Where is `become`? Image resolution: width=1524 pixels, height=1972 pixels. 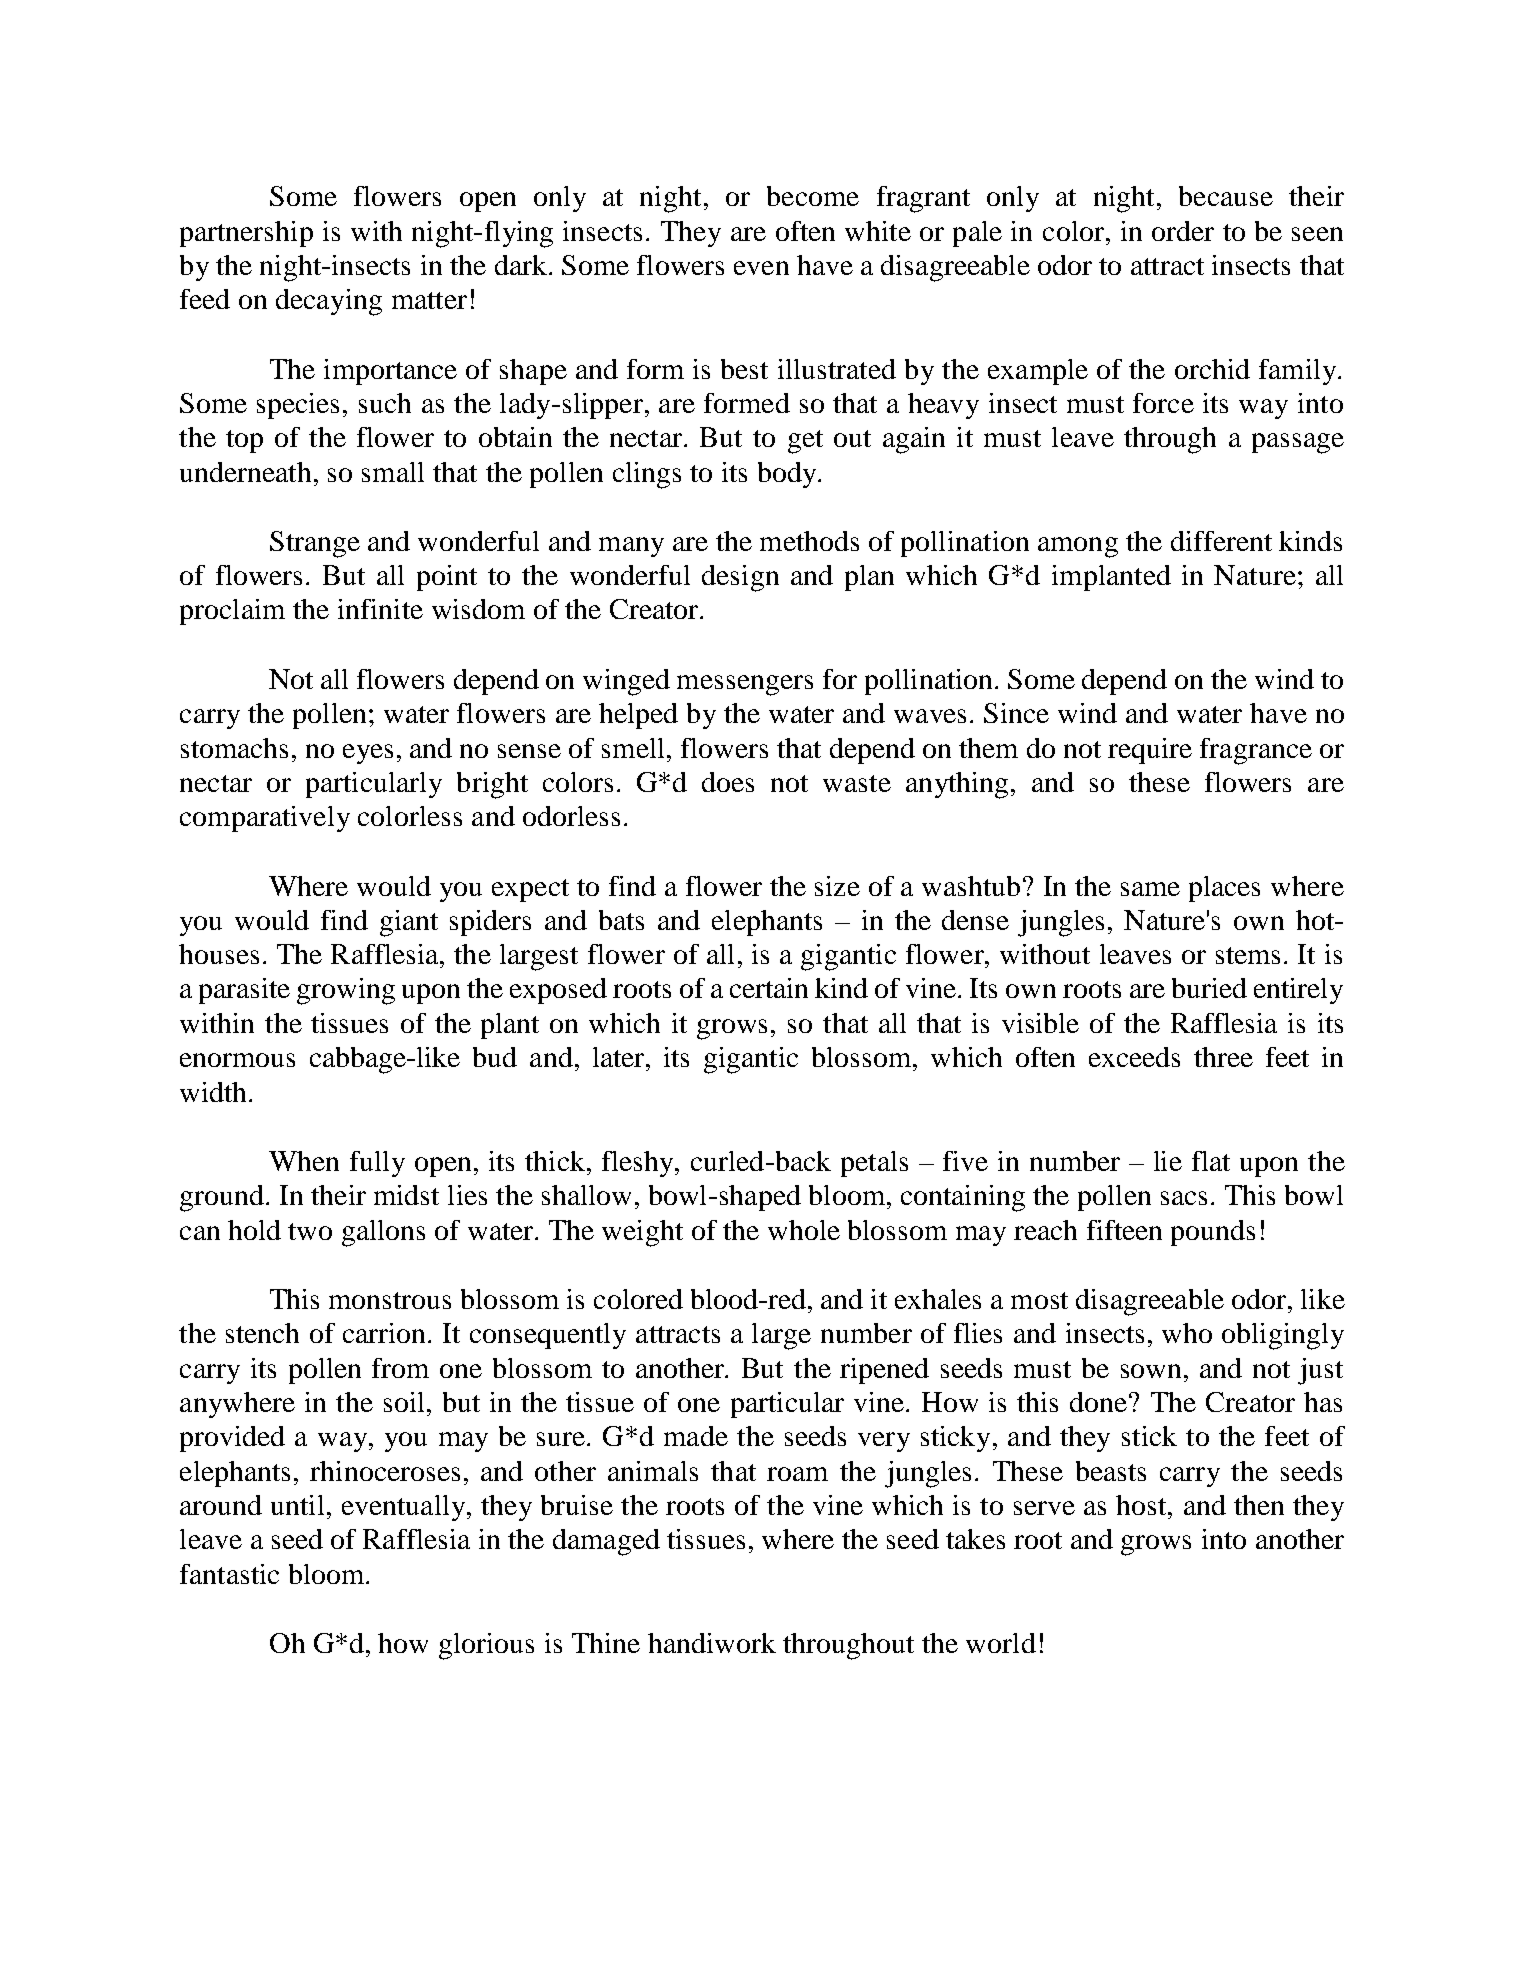 become is located at coordinates (813, 196).
